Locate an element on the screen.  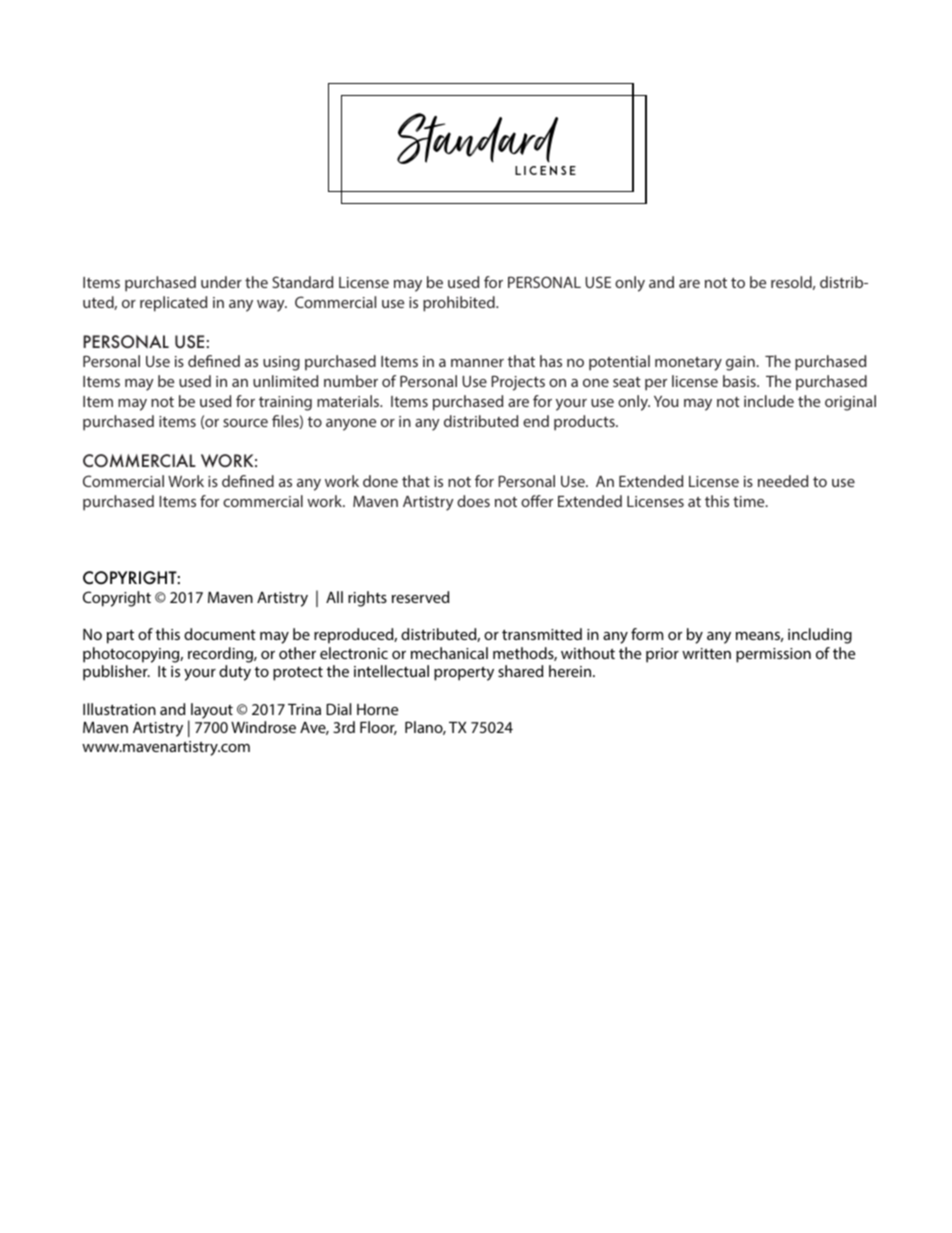
gain is located at coordinates (741, 363).
